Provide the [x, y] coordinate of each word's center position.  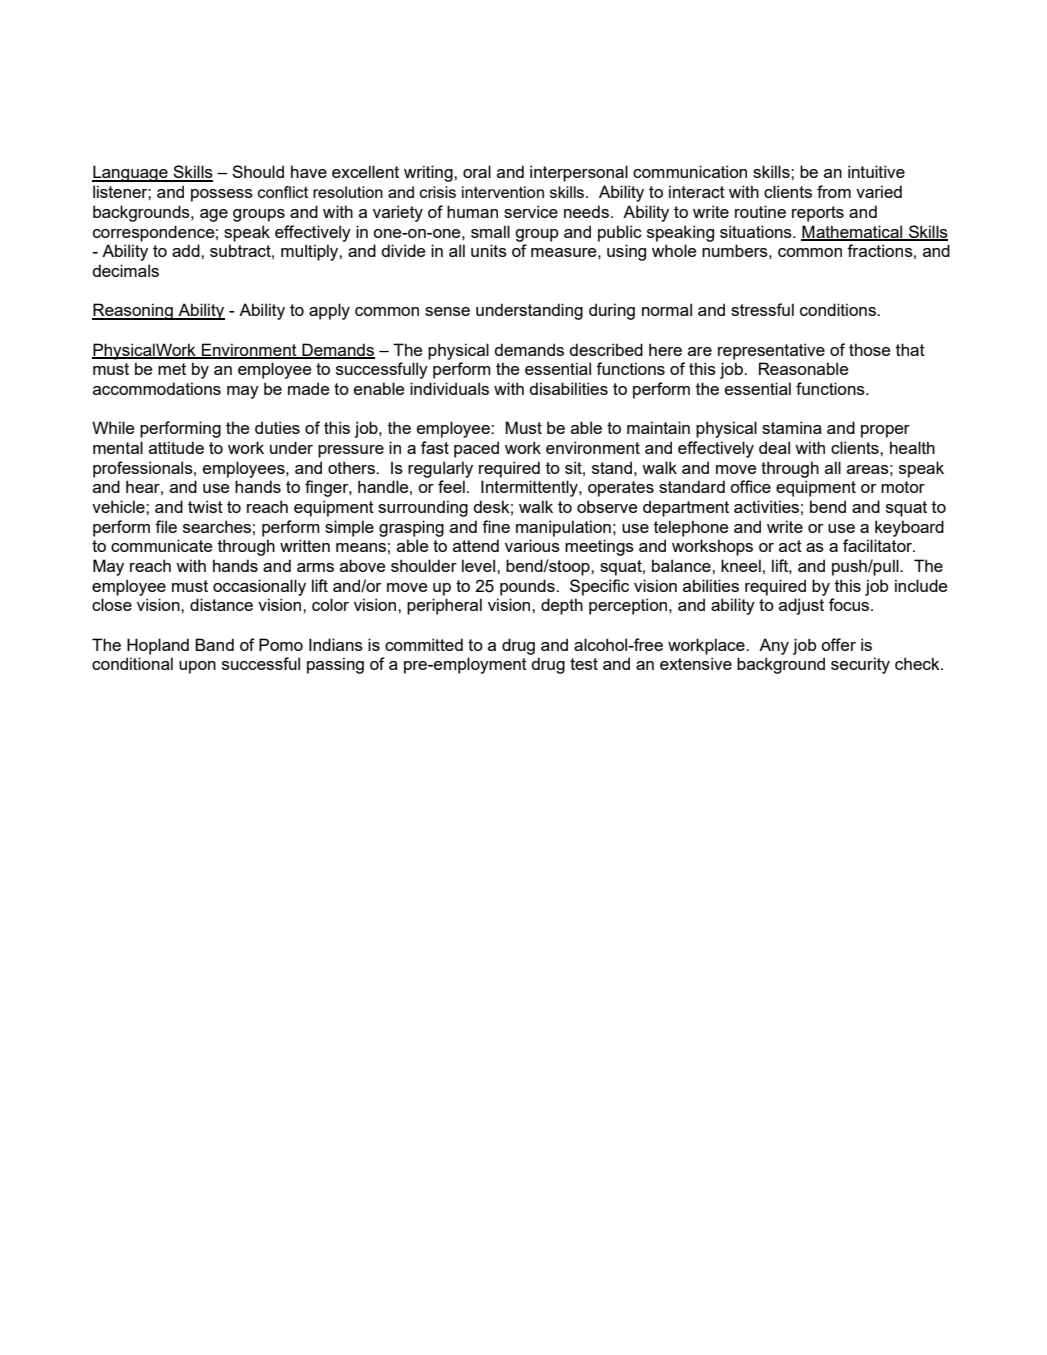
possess [222, 195]
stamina [792, 427]
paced [476, 449]
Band [214, 644]
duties [277, 427]
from [834, 191]
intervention [503, 192]
